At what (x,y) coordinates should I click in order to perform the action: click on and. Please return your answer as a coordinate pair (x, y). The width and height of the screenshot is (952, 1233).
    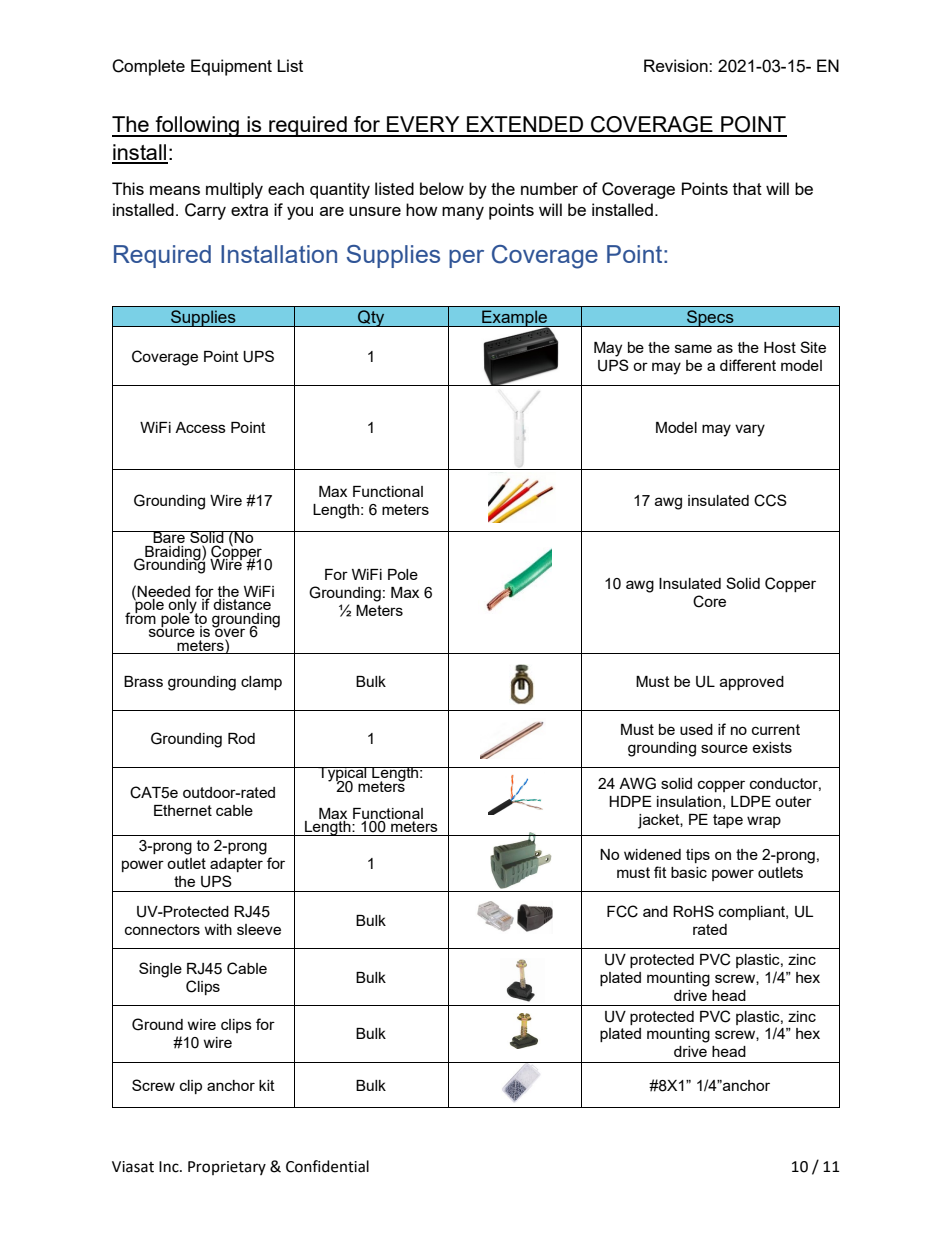
    Looking at the image, I should click on (655, 911).
